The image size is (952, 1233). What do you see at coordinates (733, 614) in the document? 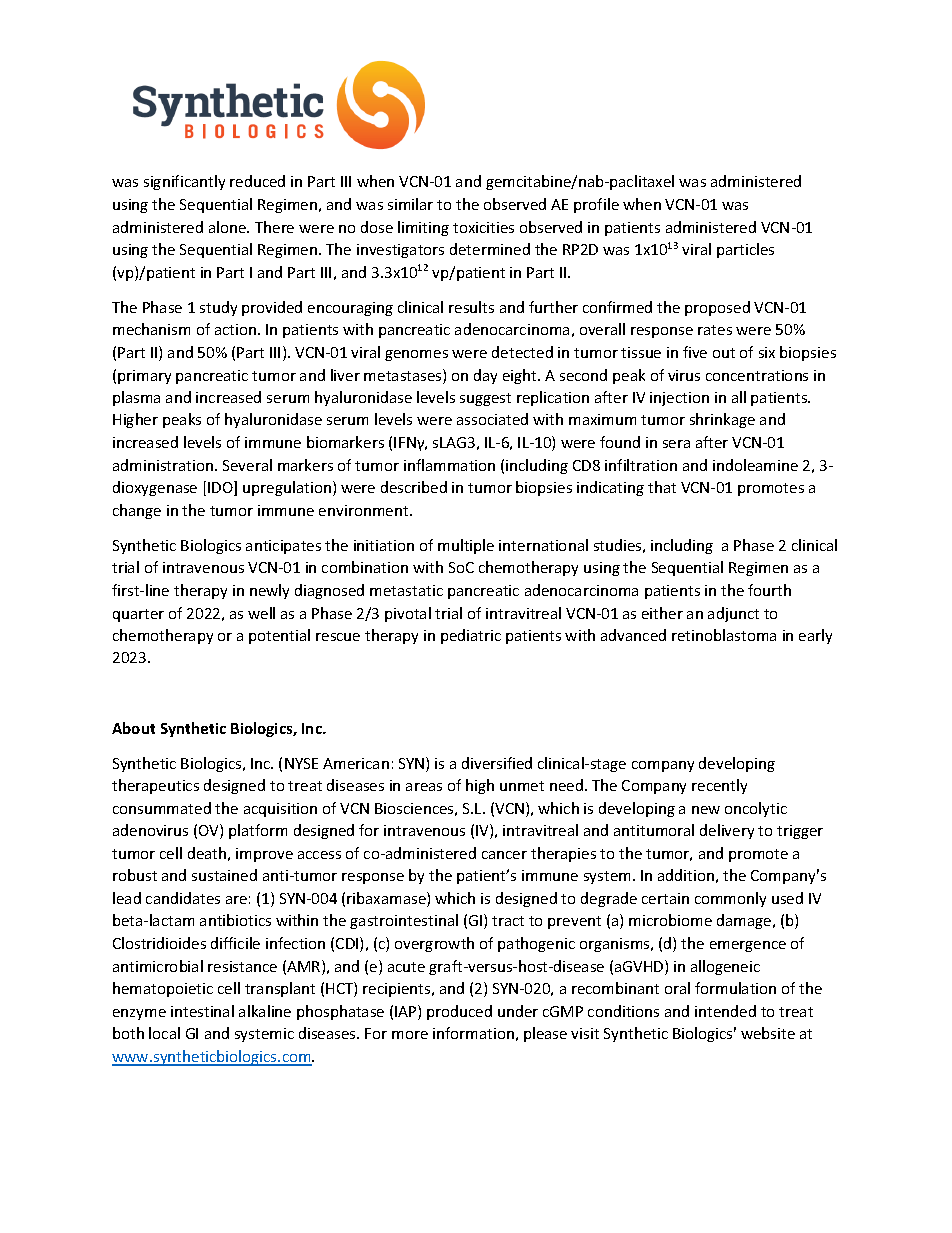
I see `adjunct` at bounding box center [733, 614].
